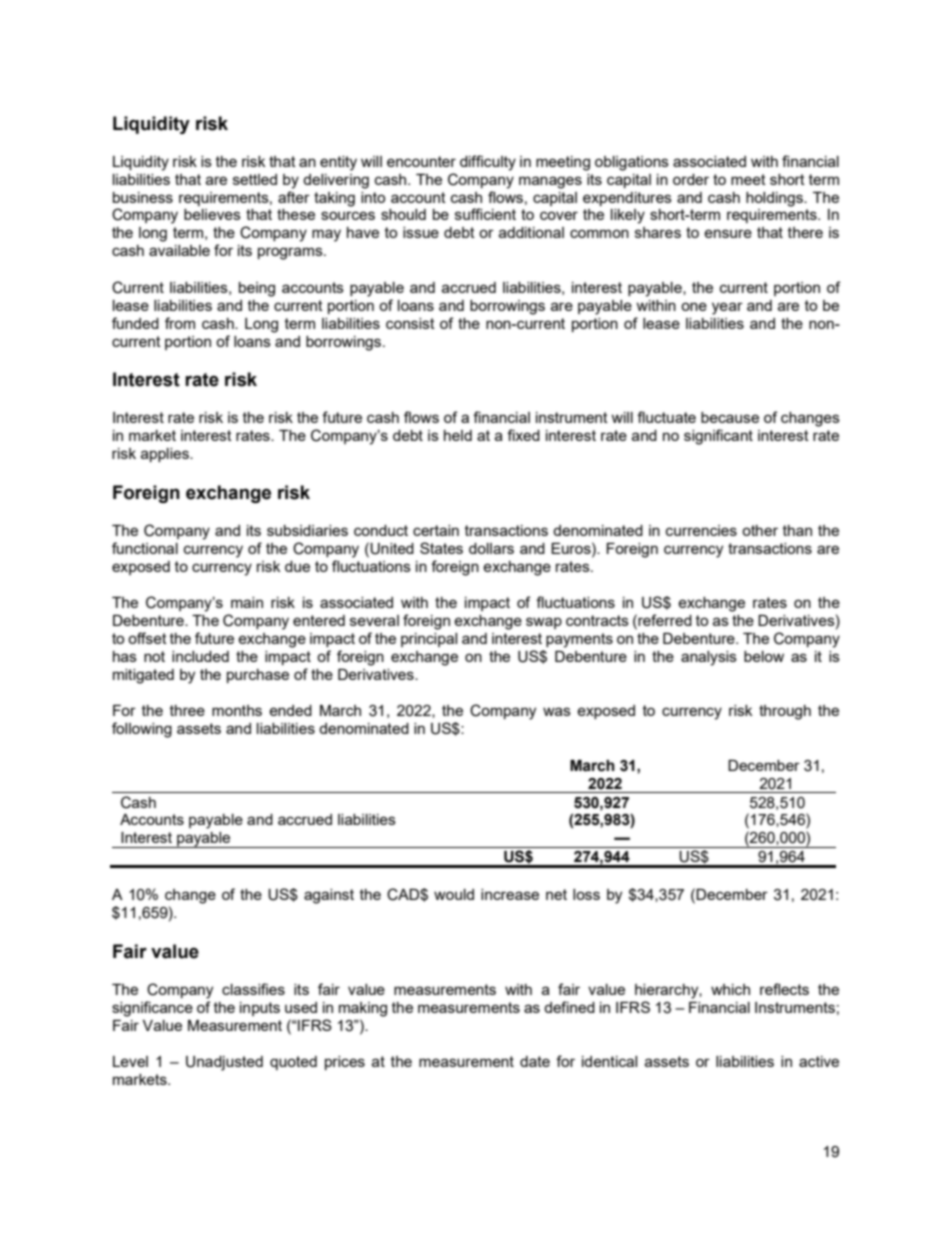 The image size is (952, 1233). Describe the element at coordinates (485, 214) in the image. I see `sufficient` at that location.
